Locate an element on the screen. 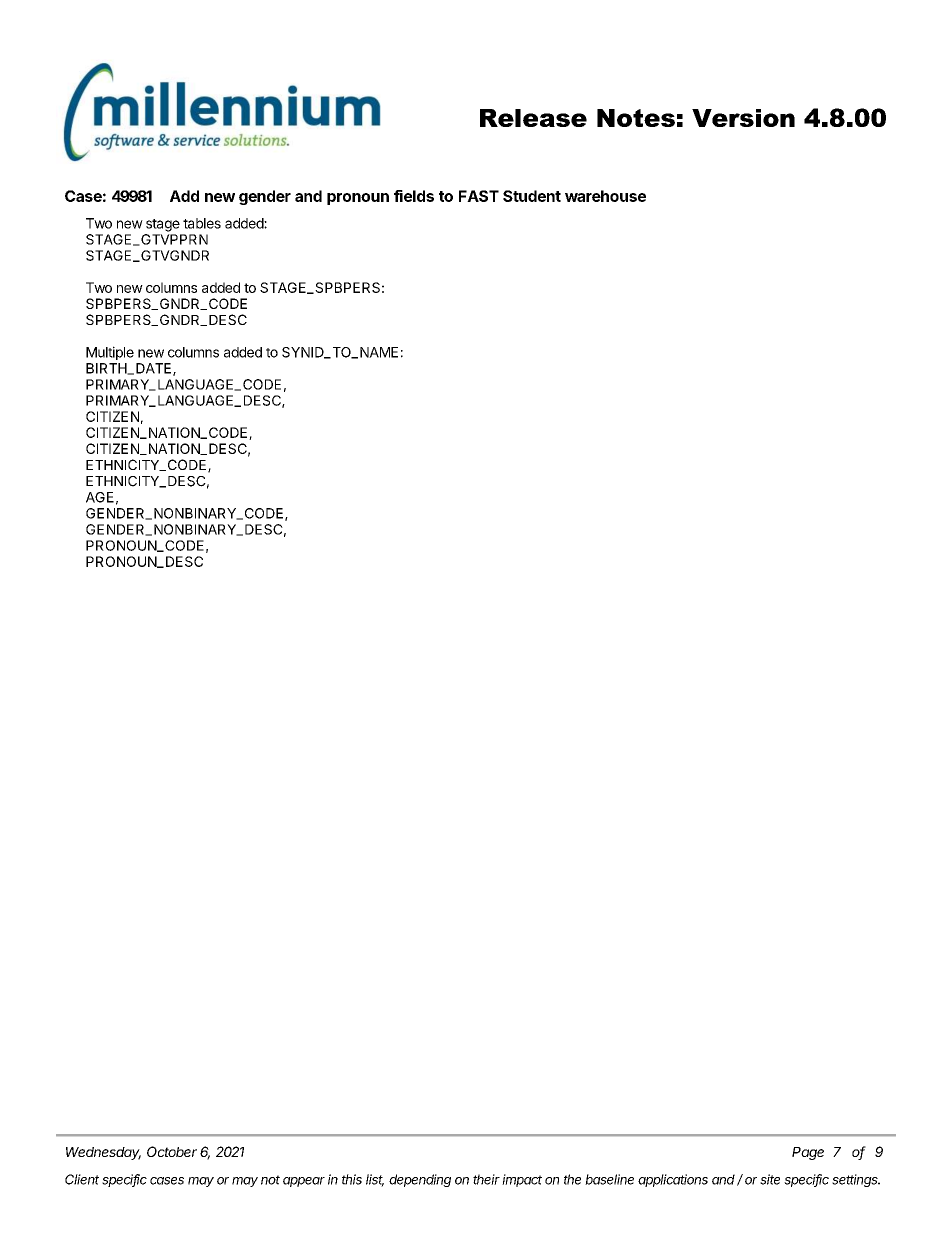 Image resolution: width=952 pixels, height=1233 pixels. Page is located at coordinates (808, 1153).
